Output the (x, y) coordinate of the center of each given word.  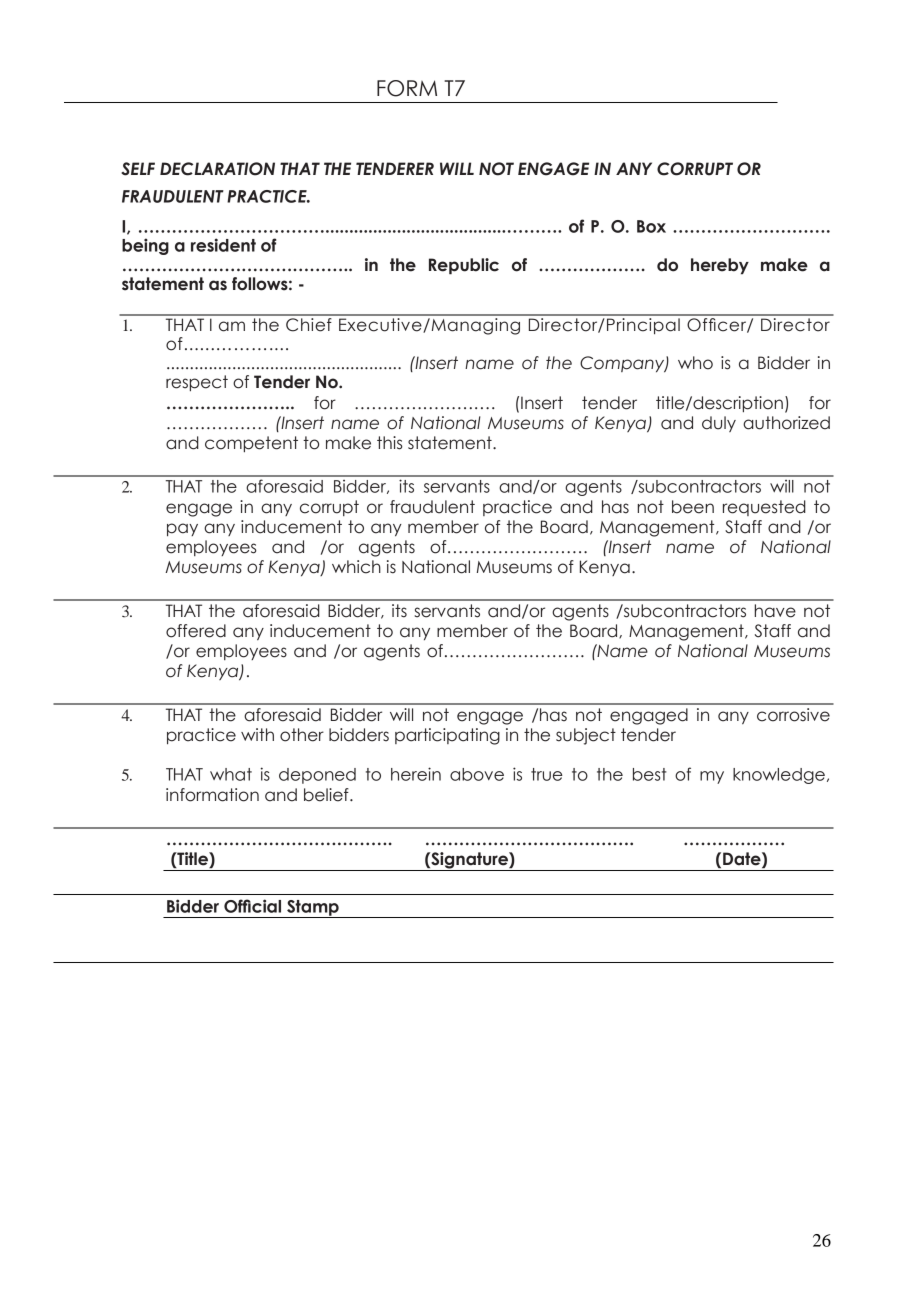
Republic (464, 266)
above (477, 774)
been (693, 507)
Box (651, 226)
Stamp (313, 909)
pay (182, 529)
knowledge (779, 776)
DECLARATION (217, 169)
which (356, 567)
